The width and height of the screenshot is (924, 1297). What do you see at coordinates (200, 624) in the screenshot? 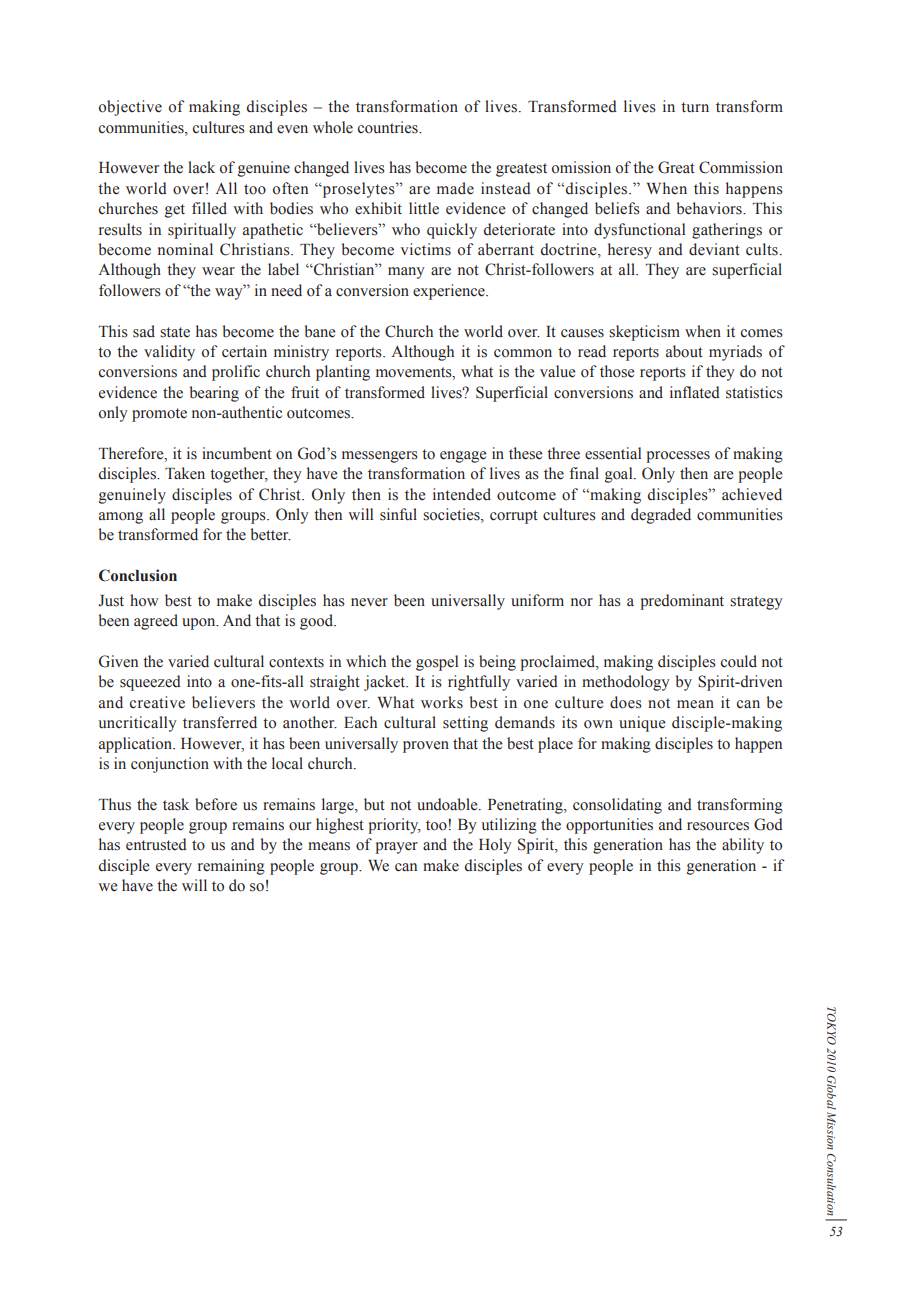
I see `upon` at bounding box center [200, 624].
